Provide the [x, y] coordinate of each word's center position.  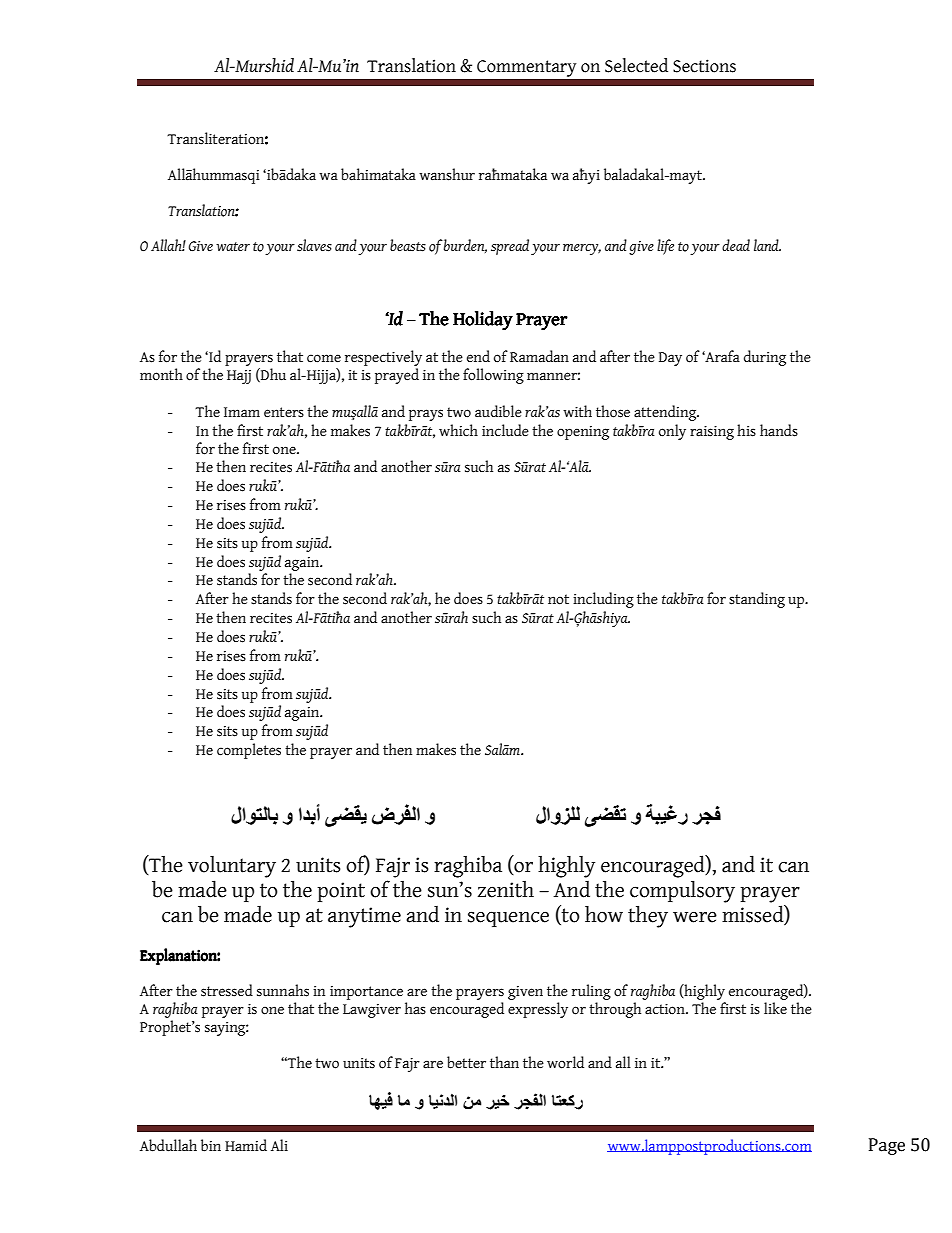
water [233, 246]
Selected [636, 65]
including [603, 600]
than [504, 1062]
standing [757, 600]
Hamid [246, 1145]
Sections [704, 66]
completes [249, 751]
